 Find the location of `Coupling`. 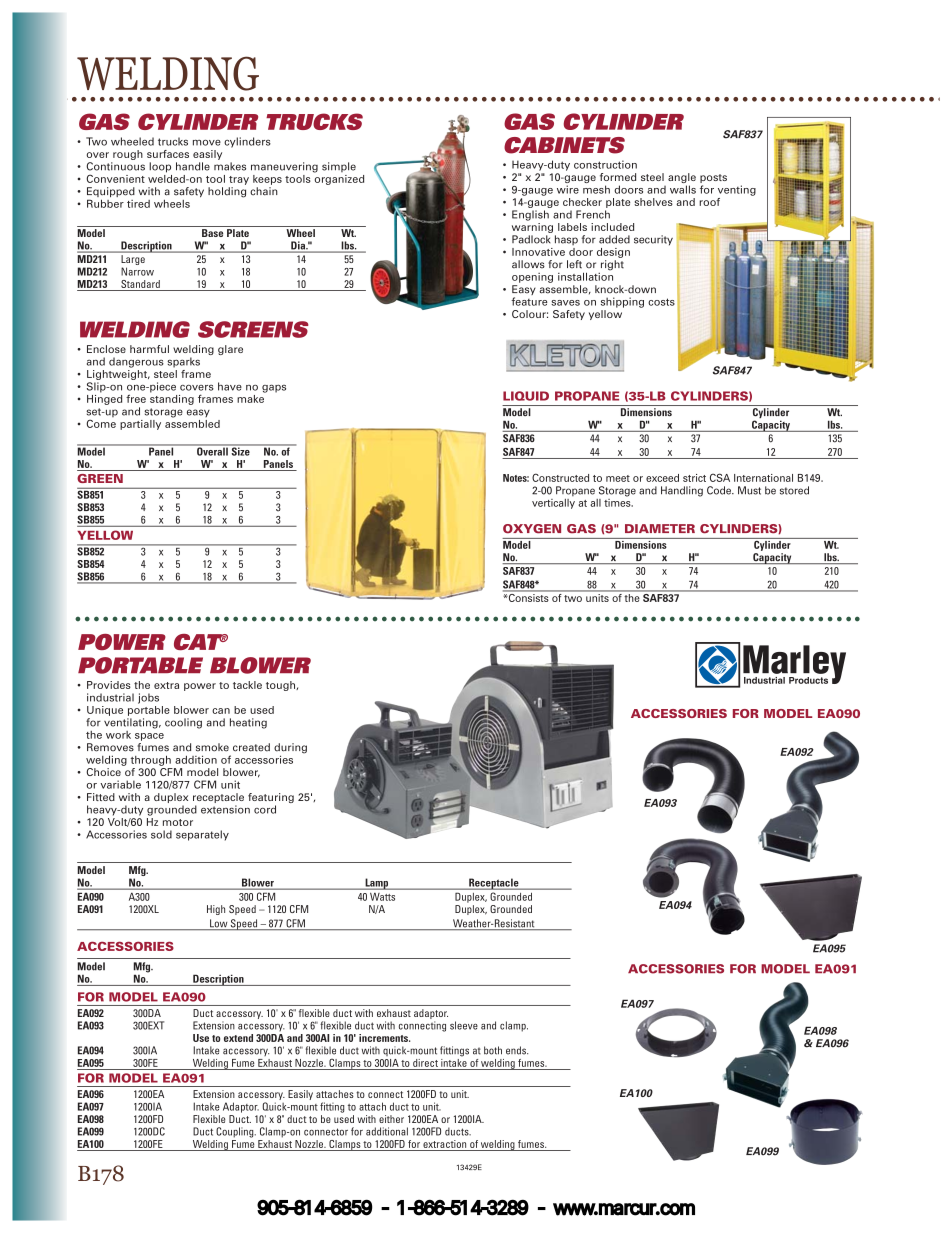

Coupling is located at coordinates (236, 1132).
